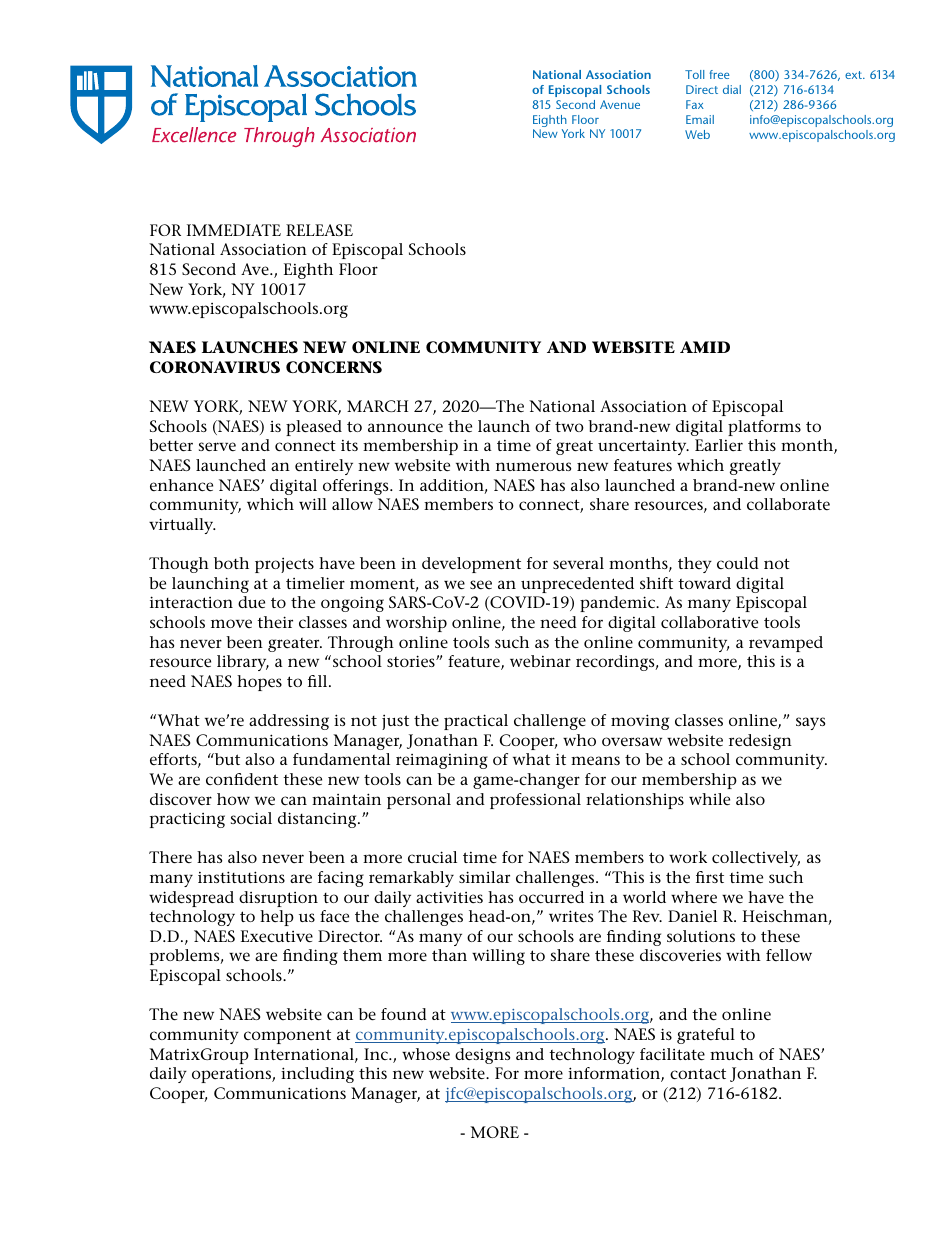 The height and width of the screenshot is (1233, 952). Describe the element at coordinates (620, 104) in the screenshot. I see `Avenue` at that location.
